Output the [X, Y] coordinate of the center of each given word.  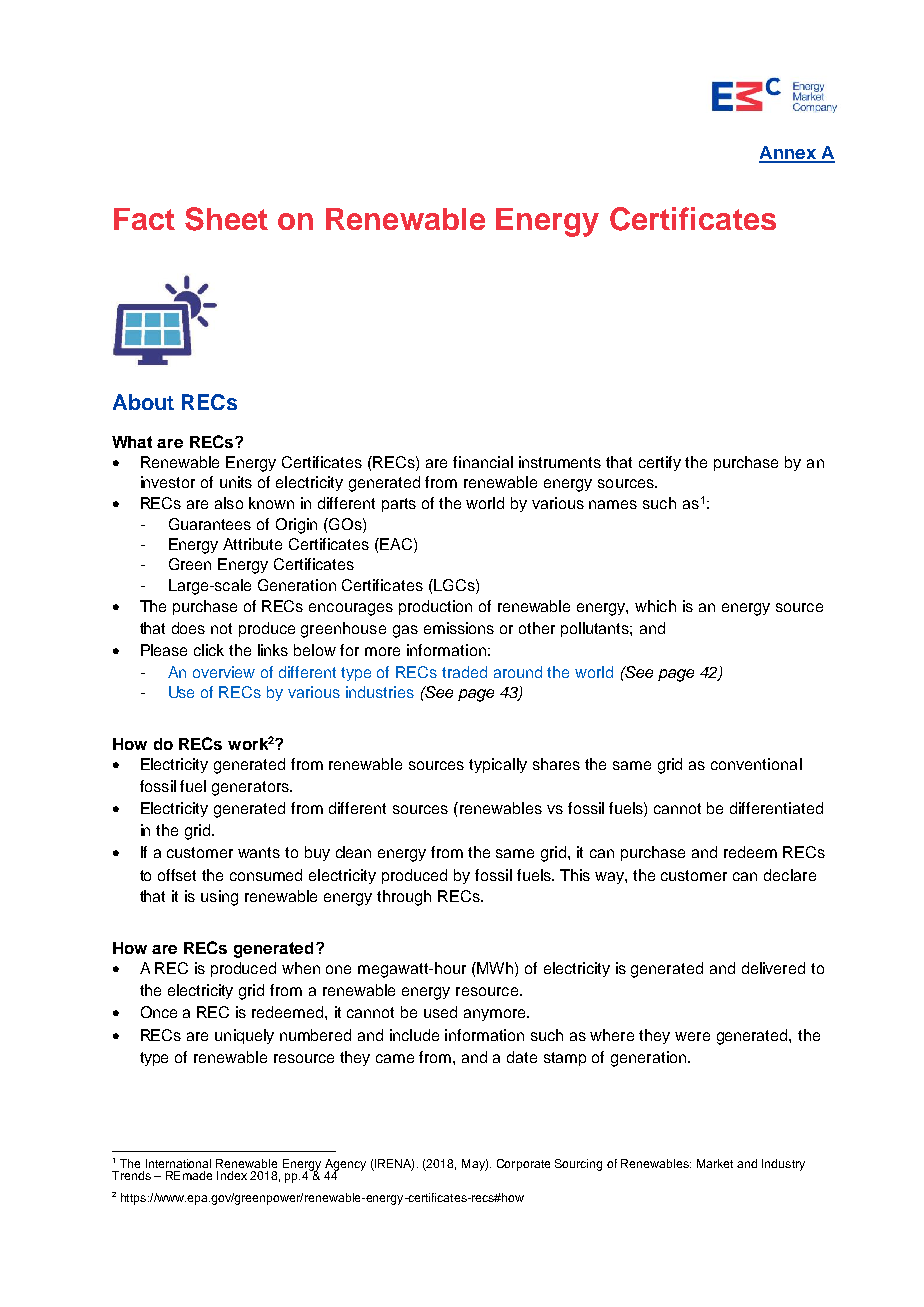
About [143, 402]
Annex [788, 154]
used [440, 1012]
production [435, 607]
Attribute [252, 544]
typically [498, 765]
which [655, 606]
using [219, 898]
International [178, 1163]
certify [660, 463]
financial [483, 462]
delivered [773, 968]
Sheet [226, 219]
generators [252, 788]
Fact [144, 219]
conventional [756, 764]
